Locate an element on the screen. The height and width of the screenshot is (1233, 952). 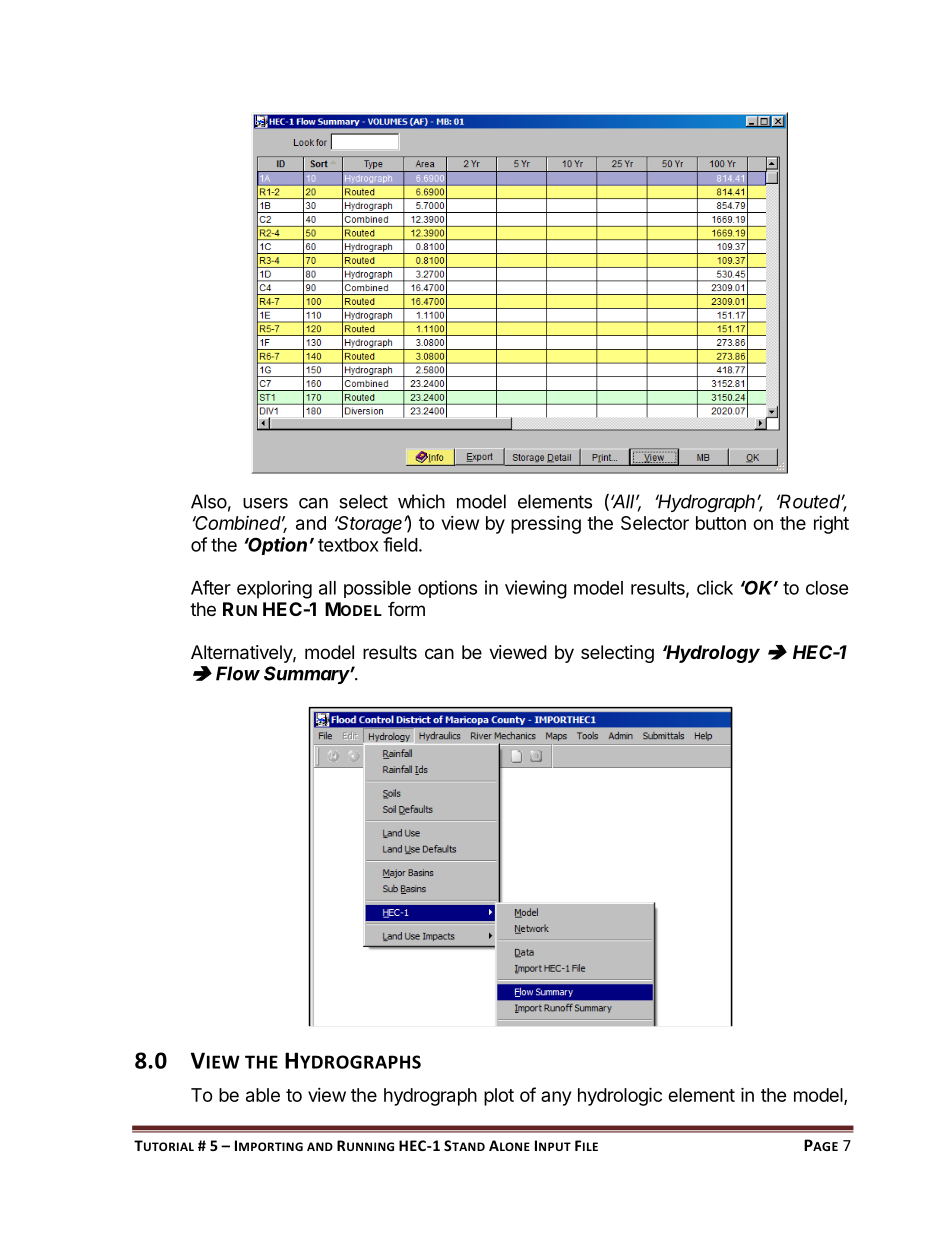
able is located at coordinates (263, 1095).
